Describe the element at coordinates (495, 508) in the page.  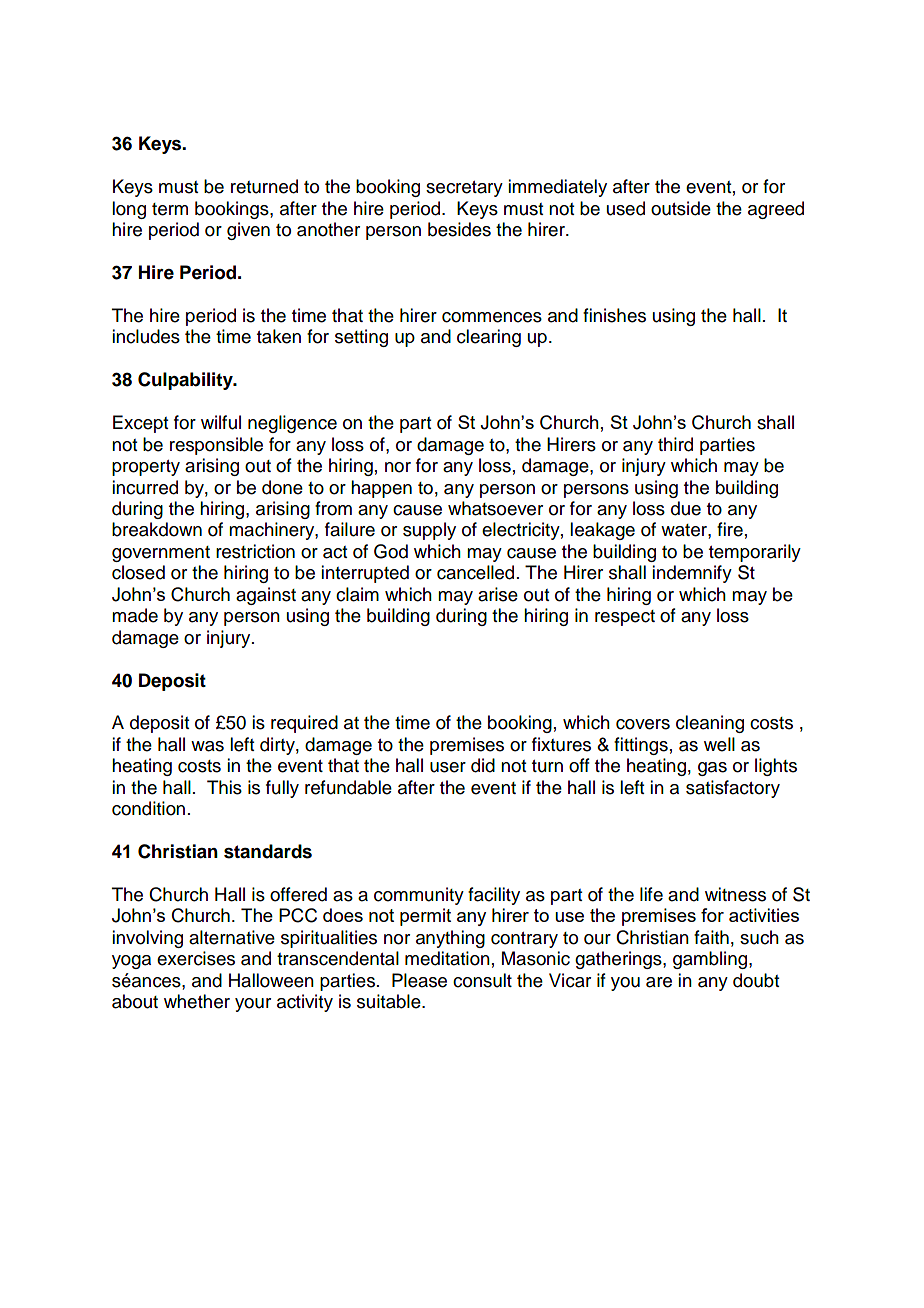
I see `whatsoever` at that location.
